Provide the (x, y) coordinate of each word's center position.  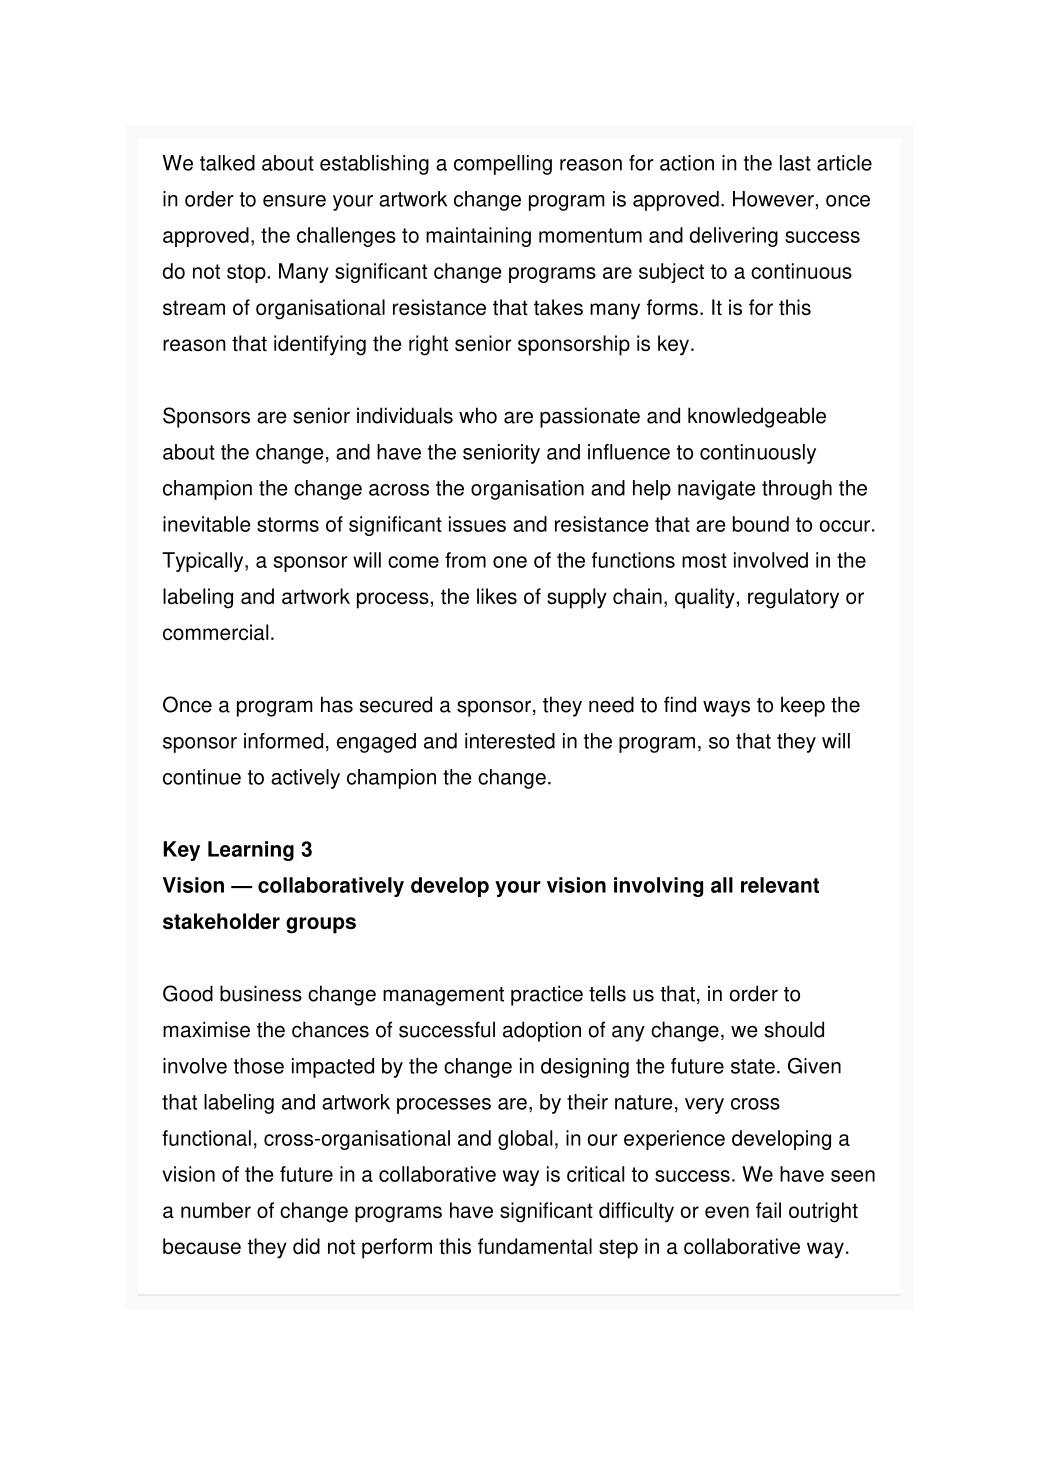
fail (768, 1210)
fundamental (535, 1246)
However (773, 199)
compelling (503, 165)
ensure (294, 201)
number (216, 1210)
